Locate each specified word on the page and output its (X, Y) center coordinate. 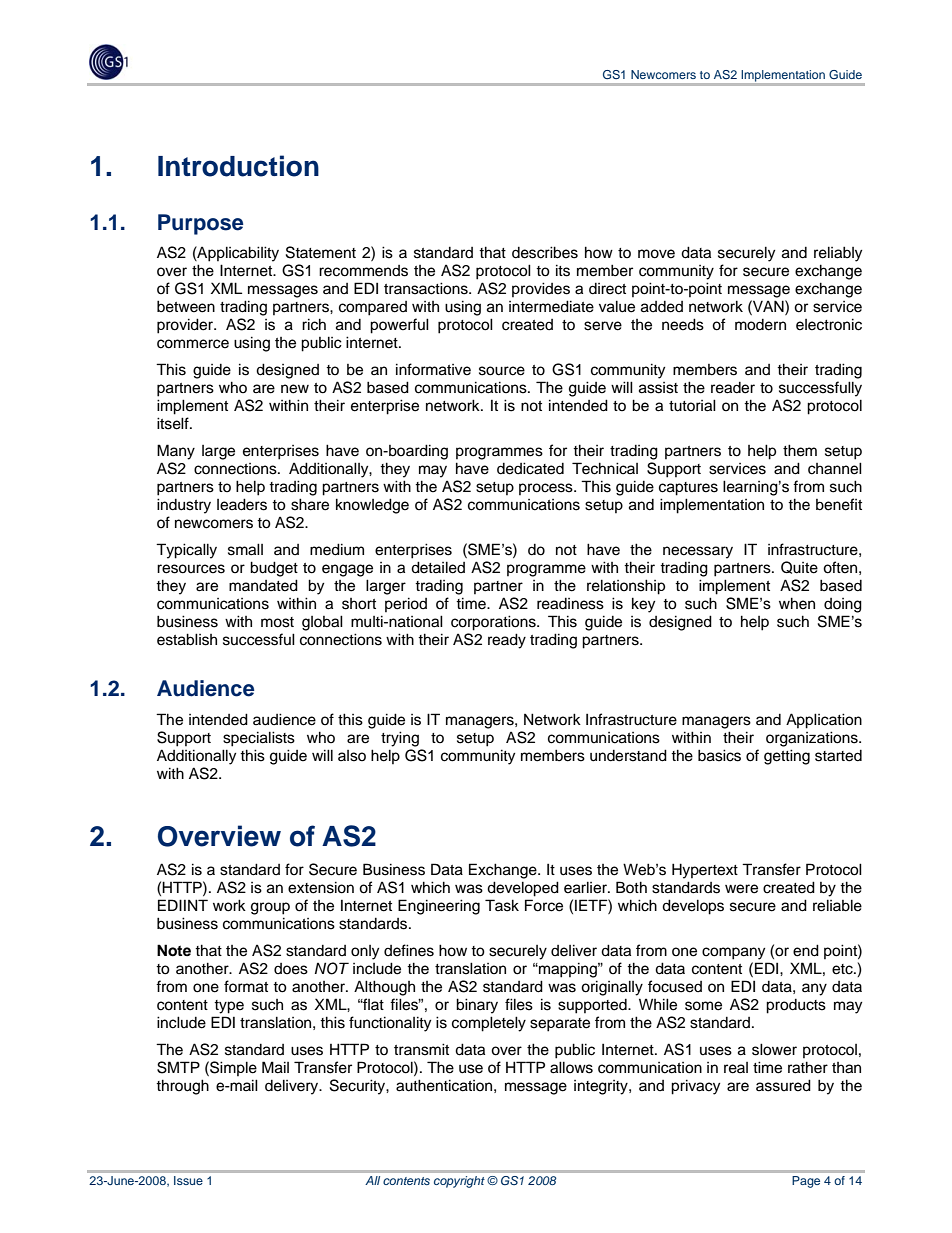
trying (400, 739)
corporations (494, 623)
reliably (838, 254)
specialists (259, 739)
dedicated (530, 468)
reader (733, 388)
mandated (263, 585)
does (291, 969)
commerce (193, 344)
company (733, 953)
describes (545, 252)
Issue (188, 1180)
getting (787, 757)
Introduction (238, 166)
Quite (799, 567)
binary (477, 1006)
